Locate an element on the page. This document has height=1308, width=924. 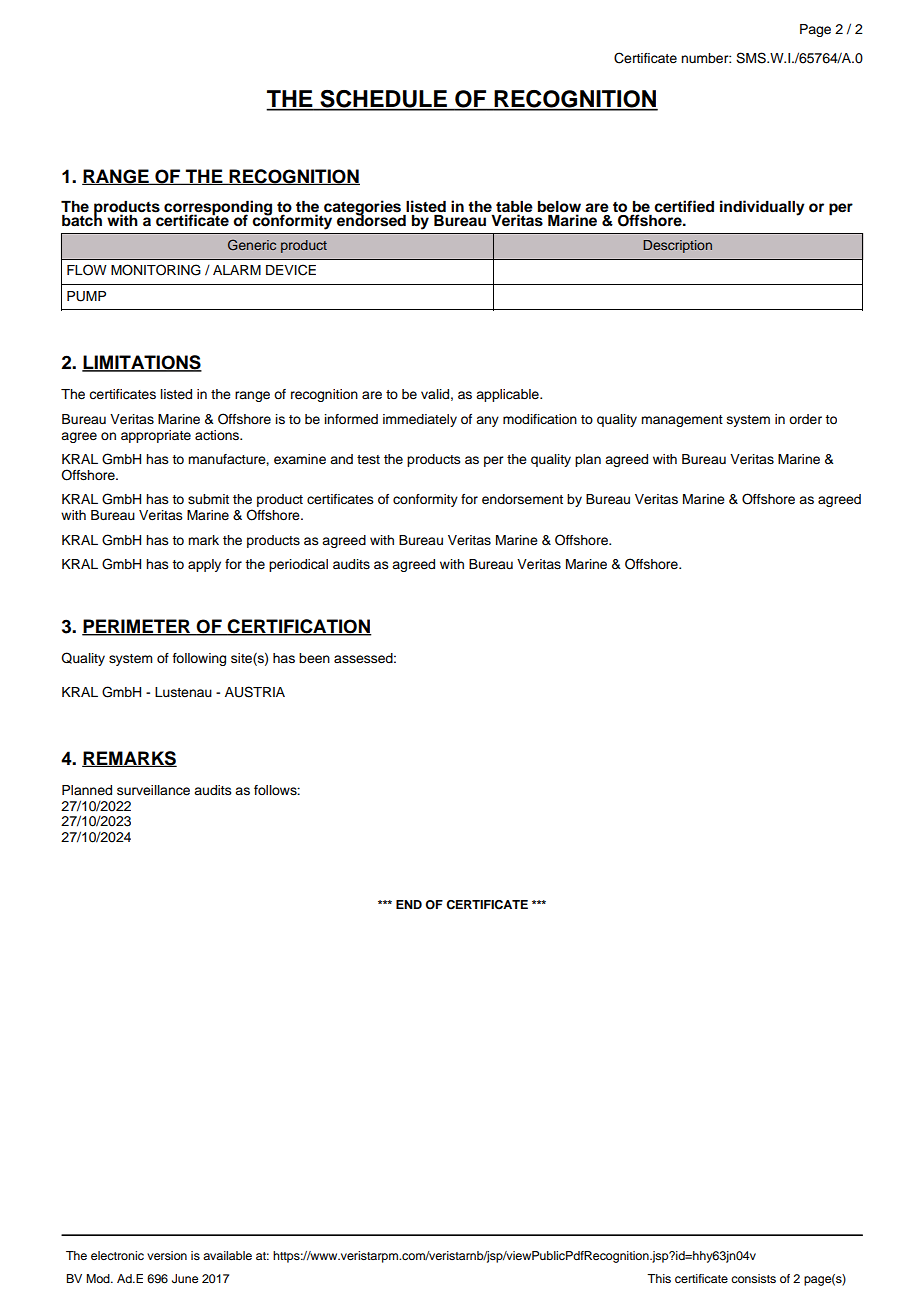
Generic is located at coordinates (252, 244).
